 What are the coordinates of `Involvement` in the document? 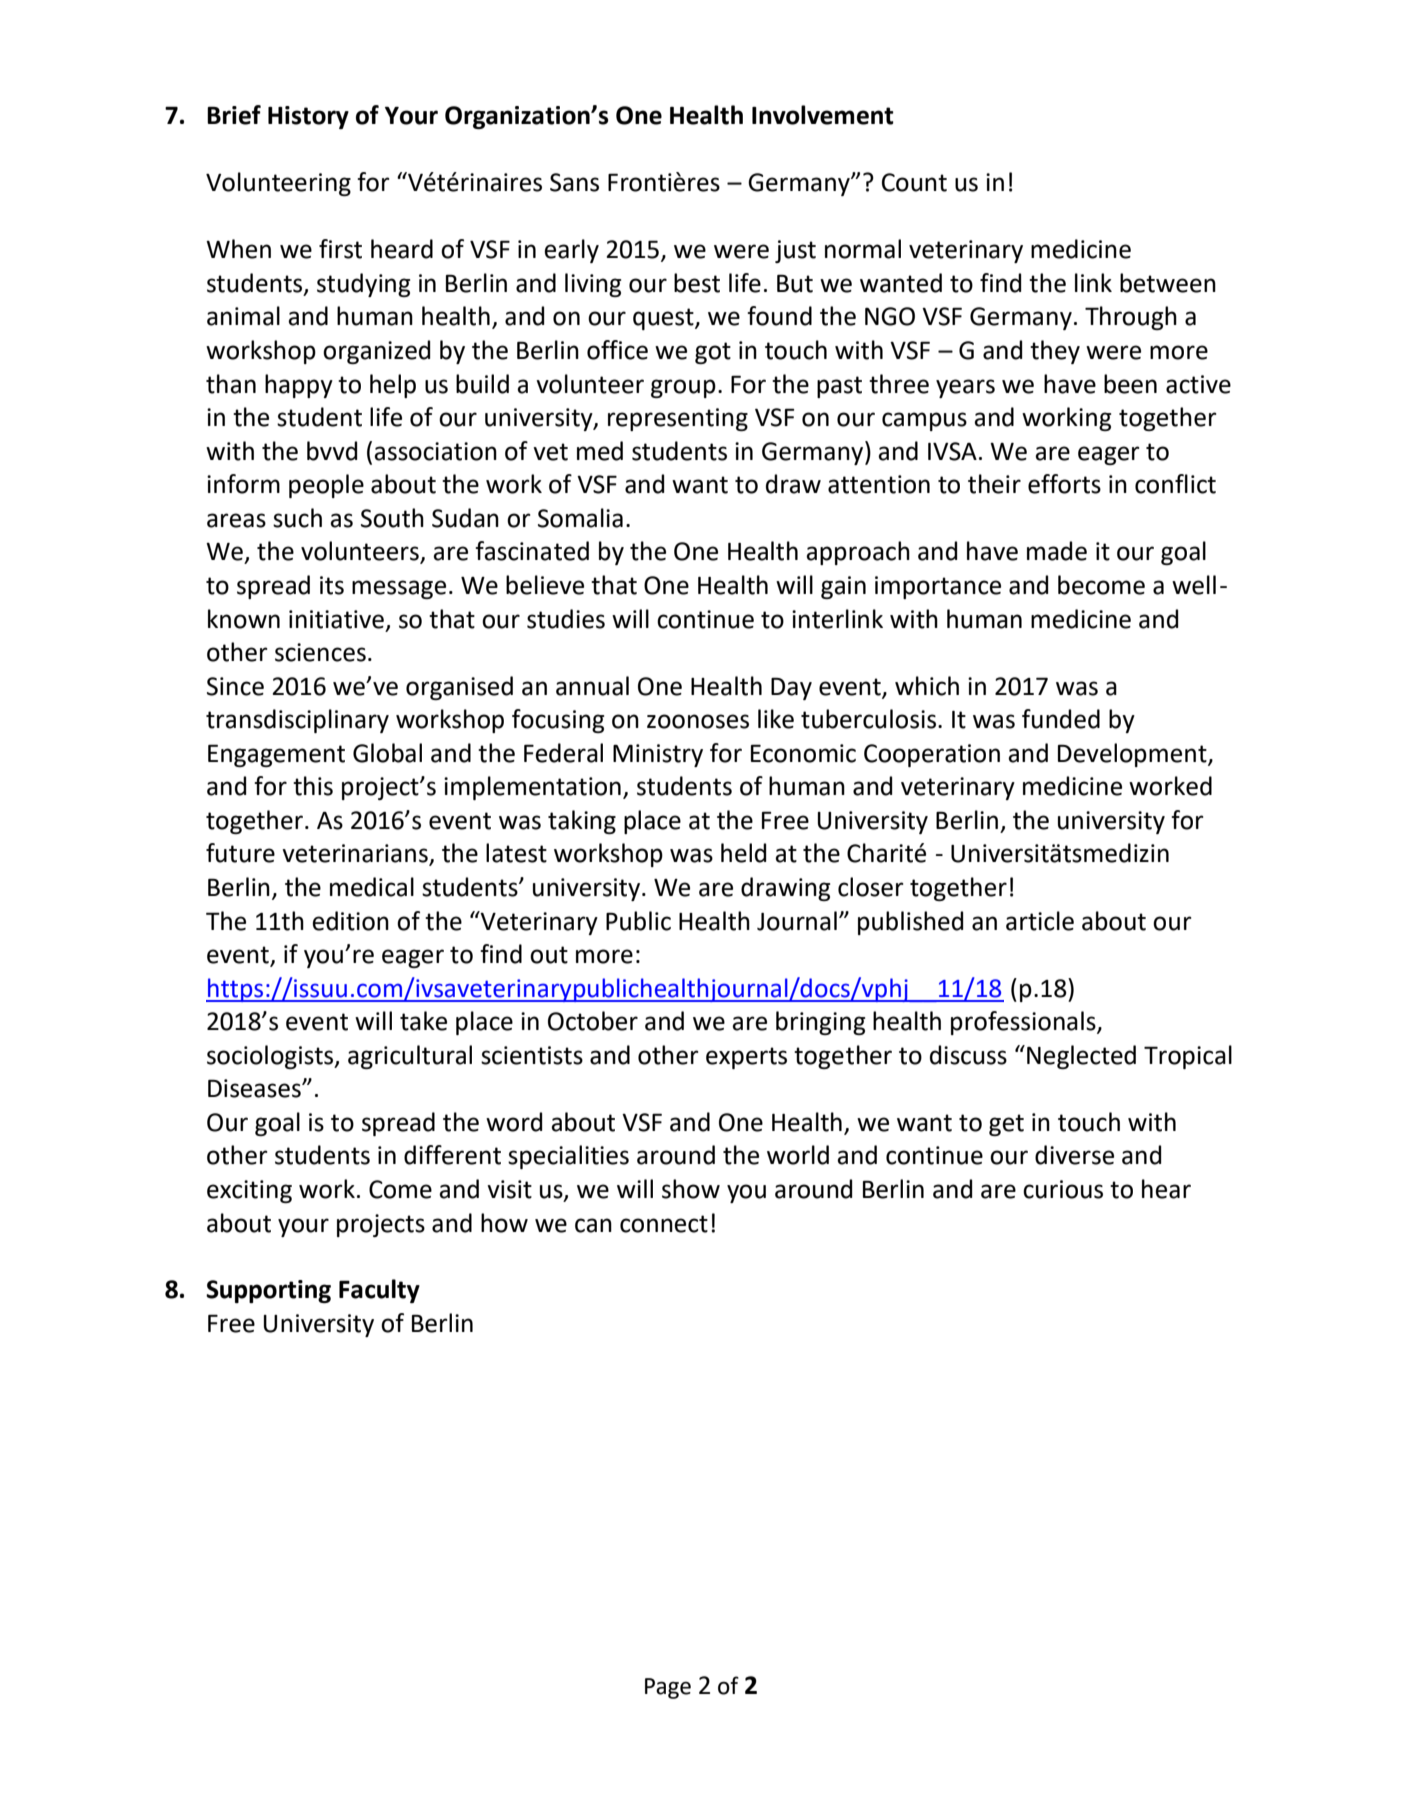 It's located at (823, 115).
